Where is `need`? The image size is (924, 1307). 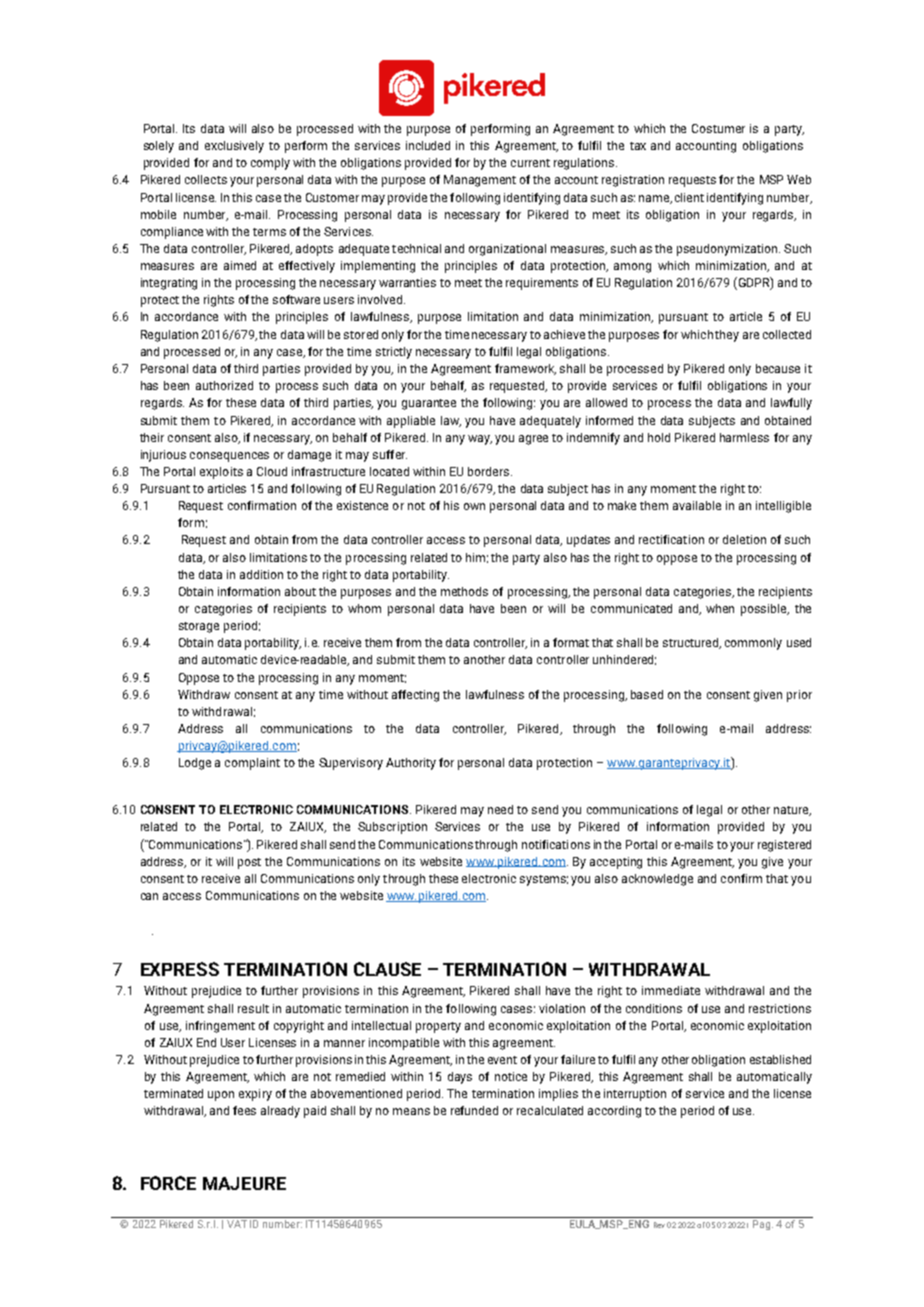 need is located at coordinates (500, 809).
